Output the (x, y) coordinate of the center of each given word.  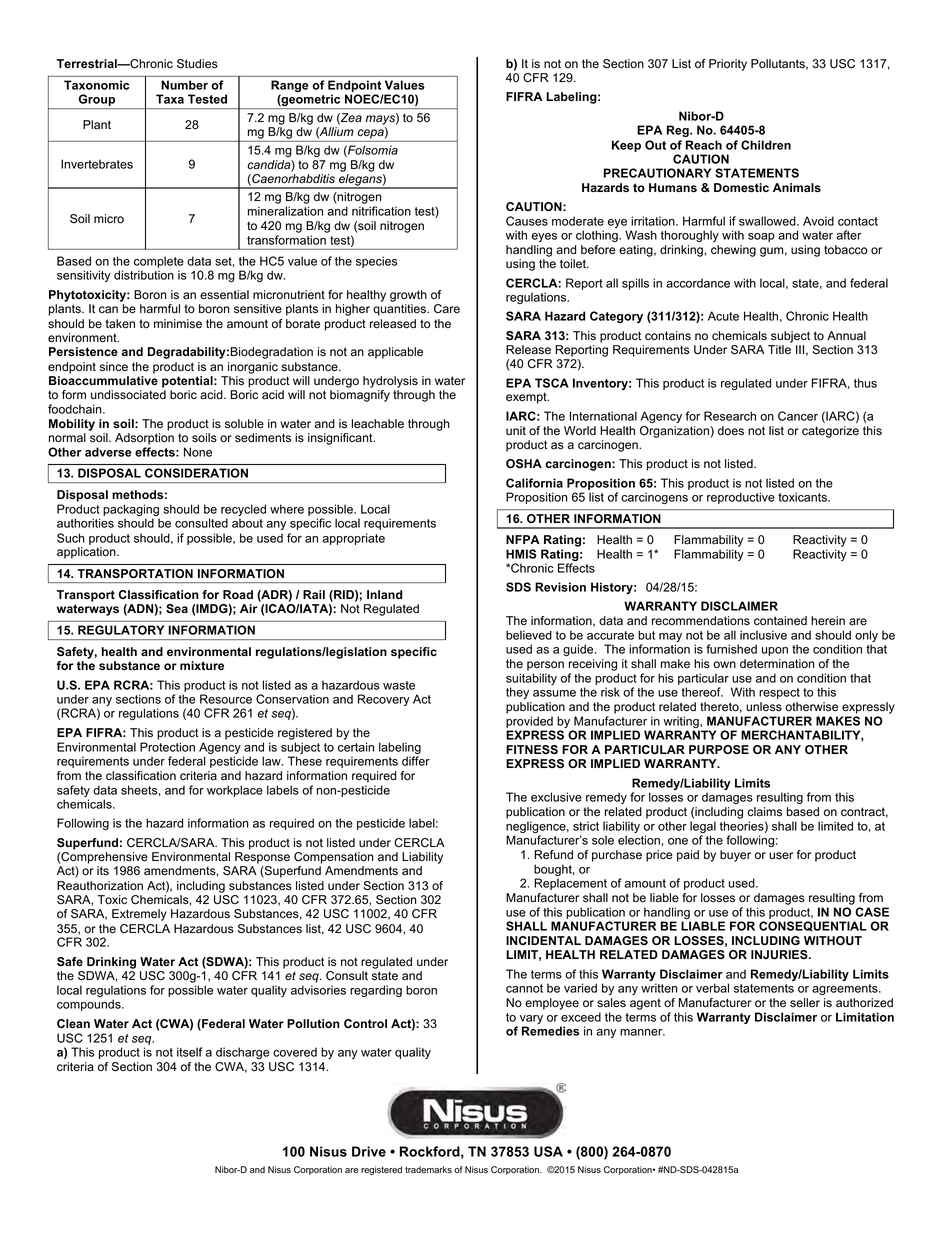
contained (780, 621)
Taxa (170, 99)
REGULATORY (121, 630)
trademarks (428, 1170)
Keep (626, 146)
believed (529, 635)
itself (189, 1052)
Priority (728, 65)
